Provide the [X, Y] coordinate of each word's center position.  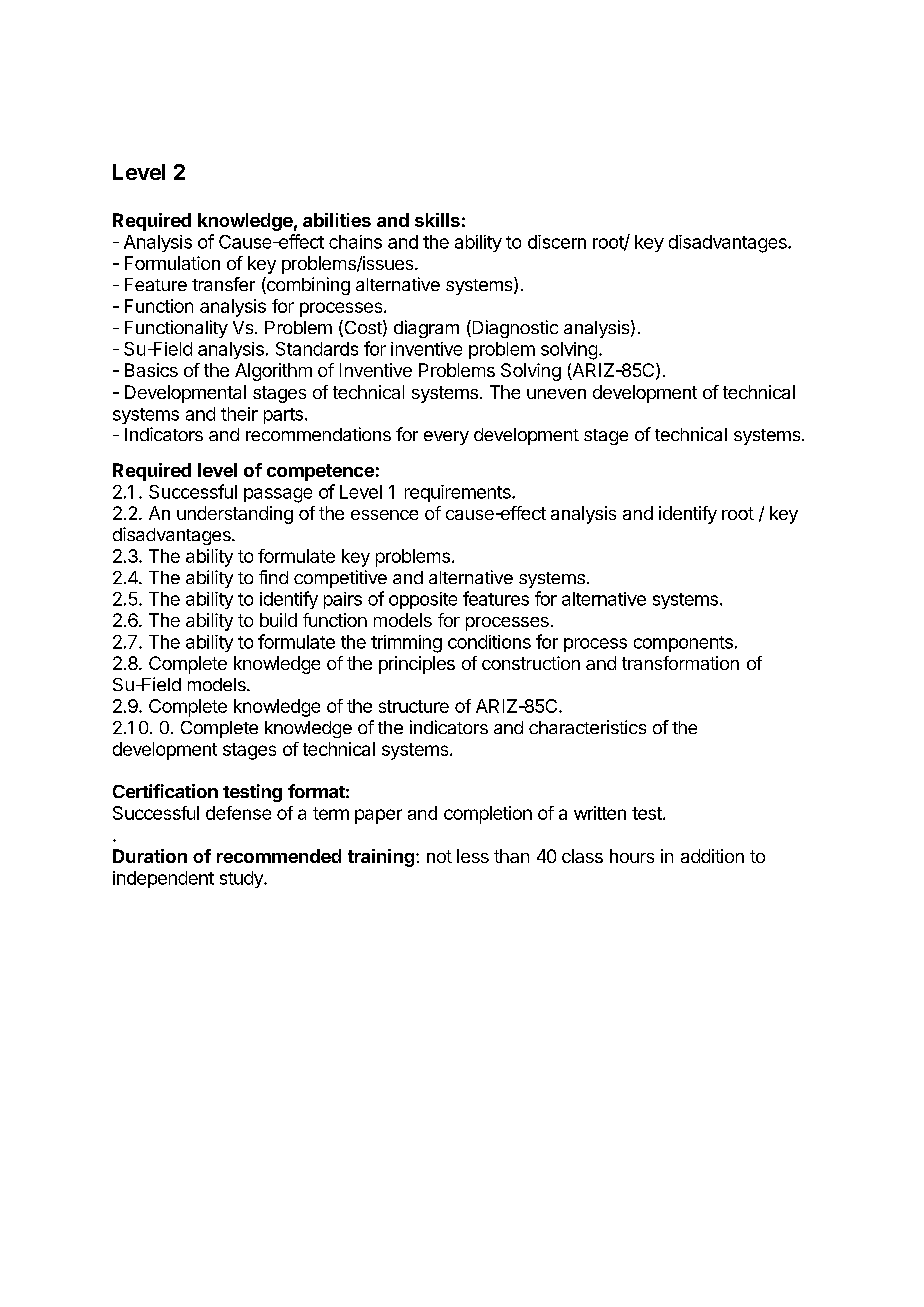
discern [557, 242]
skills [437, 220]
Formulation [172, 263]
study [242, 879]
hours [632, 856]
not [439, 856]
